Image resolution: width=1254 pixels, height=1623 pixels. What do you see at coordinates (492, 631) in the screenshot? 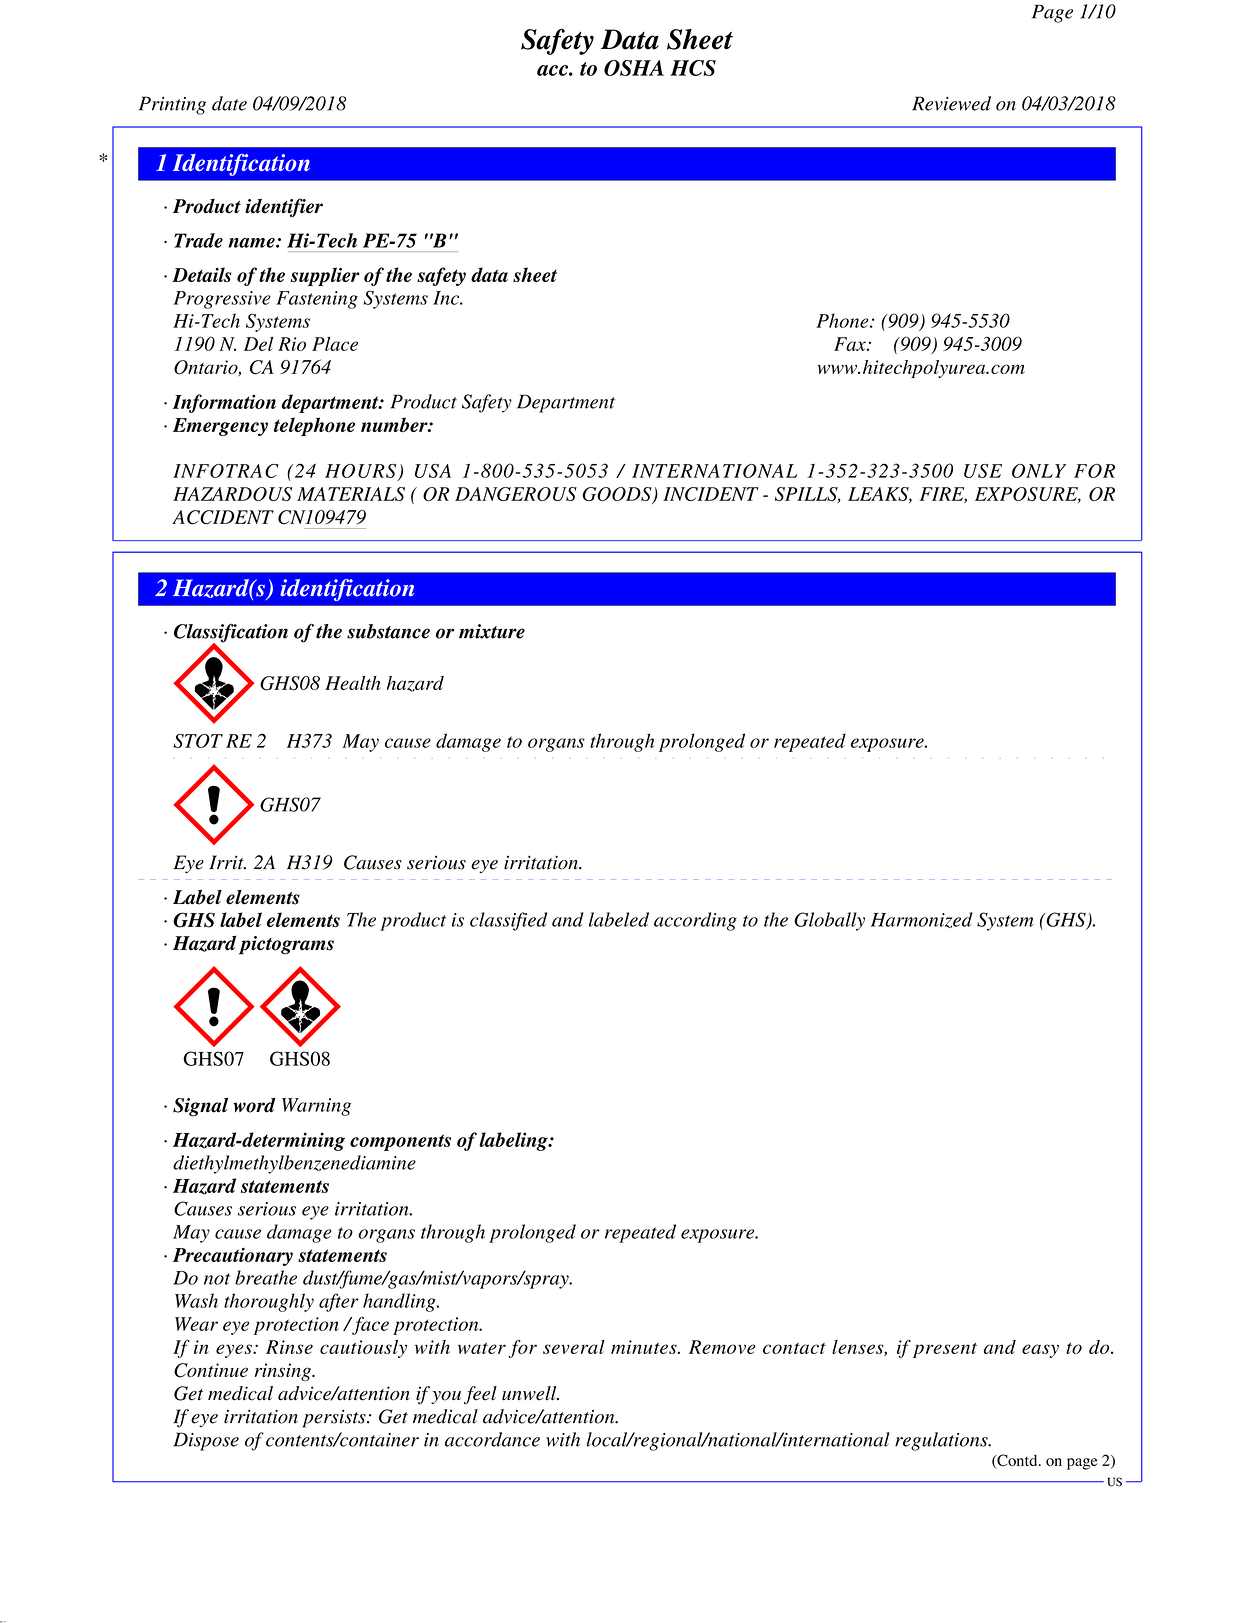
I see `mixture` at bounding box center [492, 631].
